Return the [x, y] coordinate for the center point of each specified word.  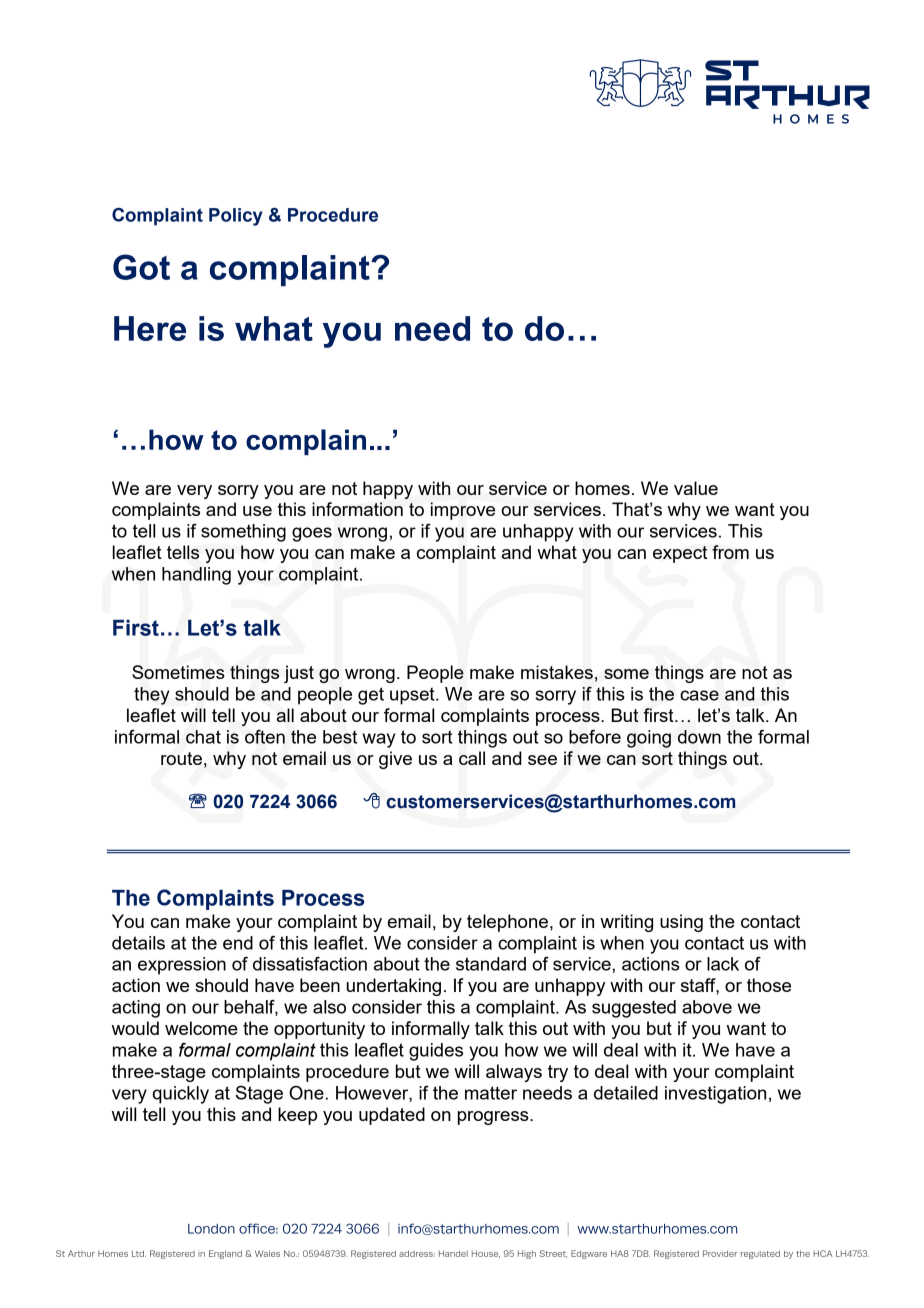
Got [141, 267]
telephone [509, 923]
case [699, 695]
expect [680, 554]
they [151, 696]
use [257, 511]
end [238, 943]
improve [463, 511]
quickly [181, 1095]
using [681, 923]
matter [491, 1093]
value [696, 488]
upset [413, 696]
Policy [236, 217]
